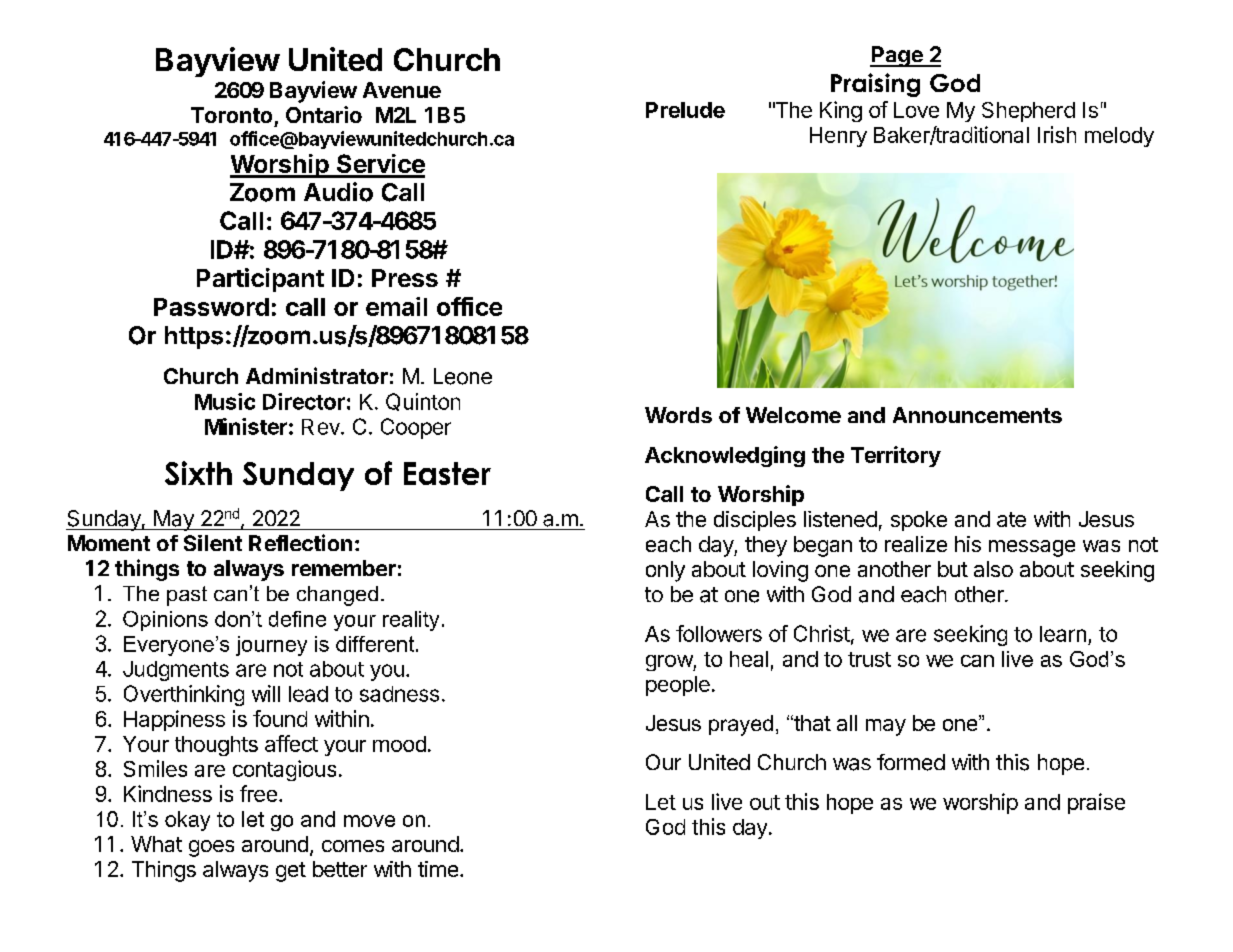  What do you see at coordinates (463, 376) in the document?
I see `Leone` at bounding box center [463, 376].
